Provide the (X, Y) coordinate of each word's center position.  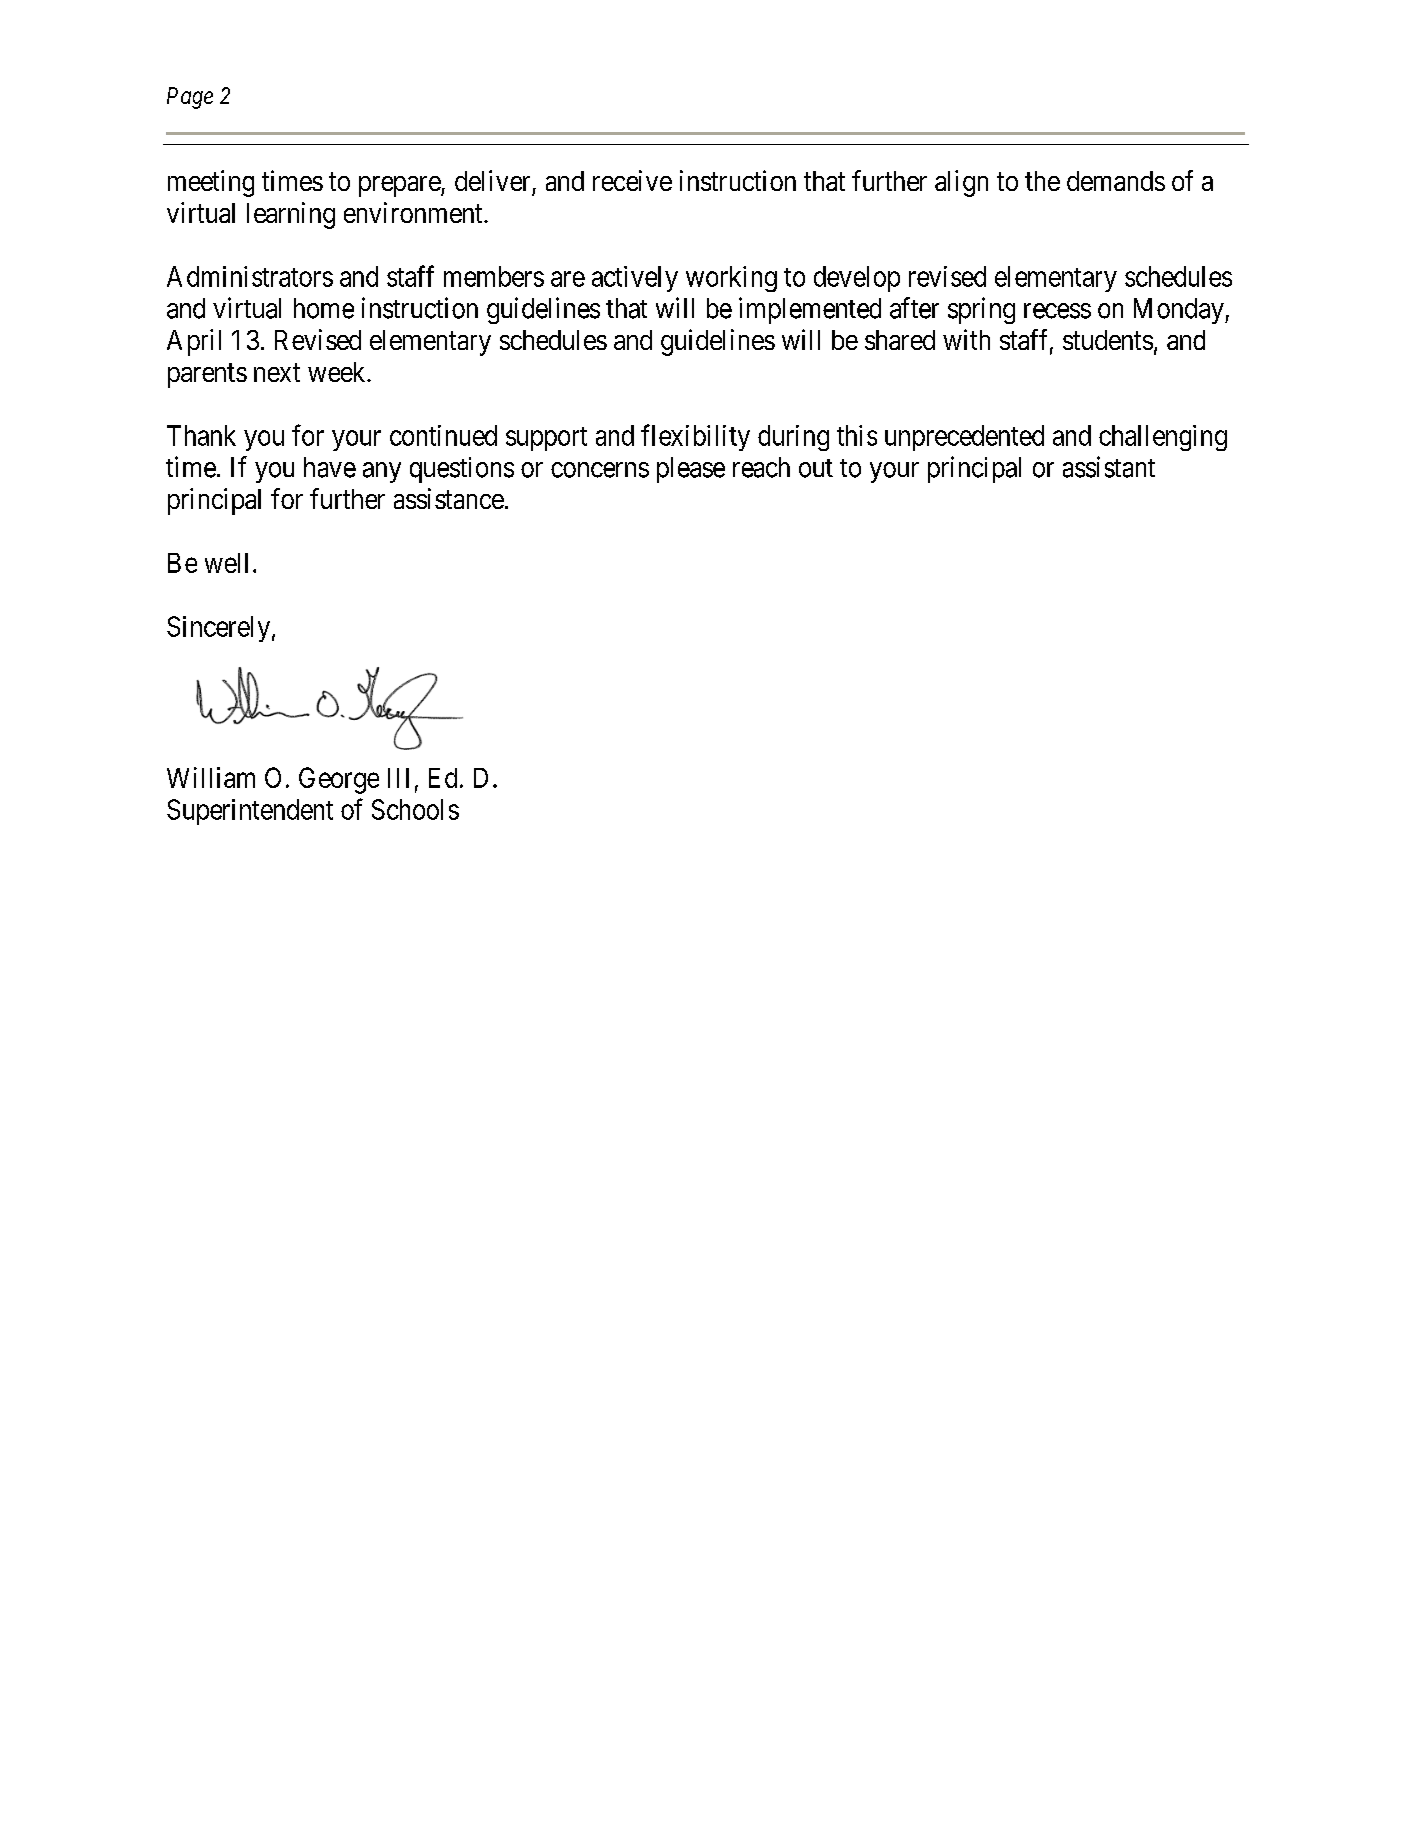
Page (190, 98)
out (816, 468)
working (731, 279)
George (339, 780)
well (226, 563)
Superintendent (250, 812)
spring (981, 310)
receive (632, 180)
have (330, 467)
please (691, 470)
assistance (449, 498)
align (961, 183)
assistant (1109, 467)
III (398, 778)
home (324, 308)
